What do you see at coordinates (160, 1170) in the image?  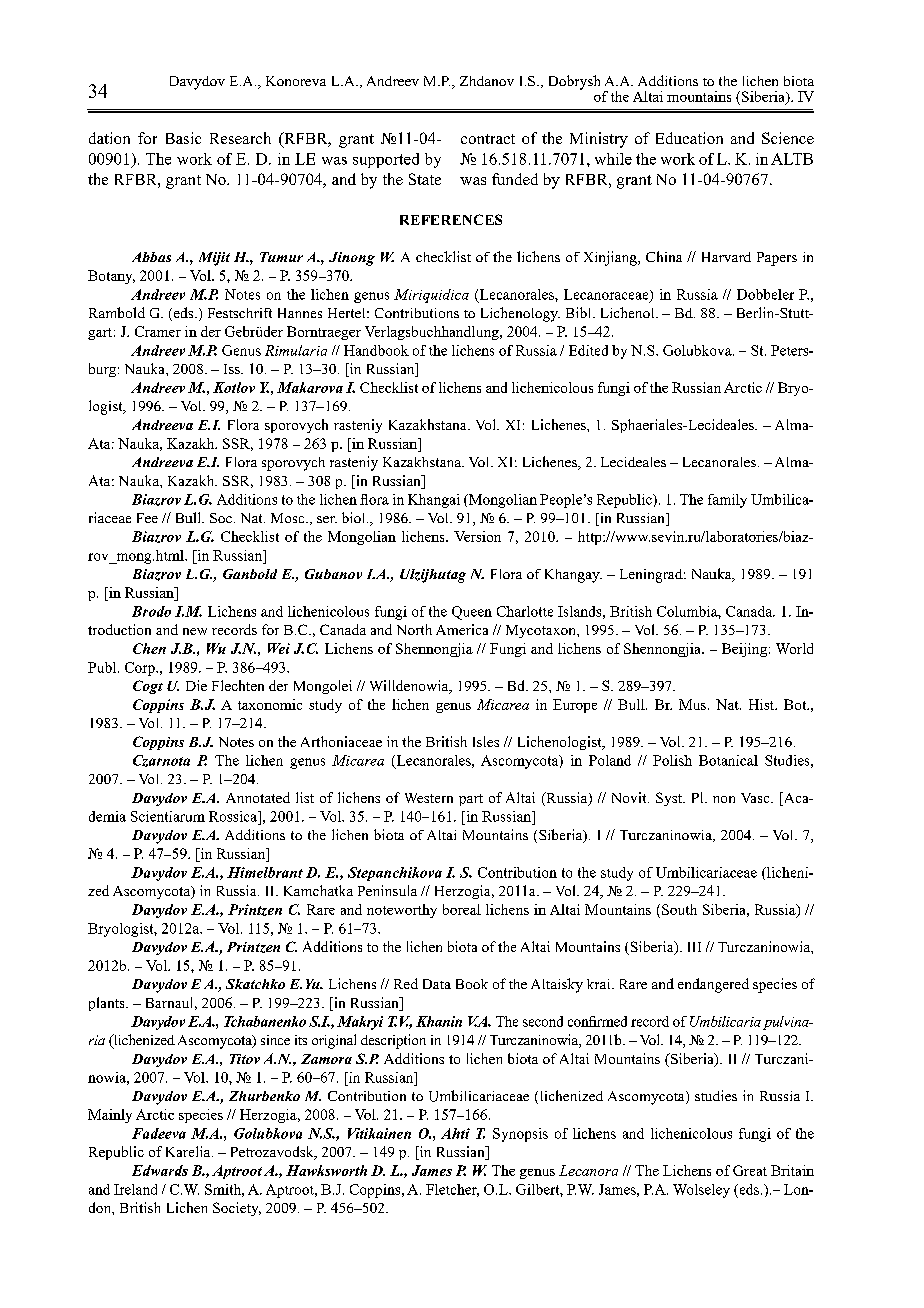 I see `Edwards` at bounding box center [160, 1170].
